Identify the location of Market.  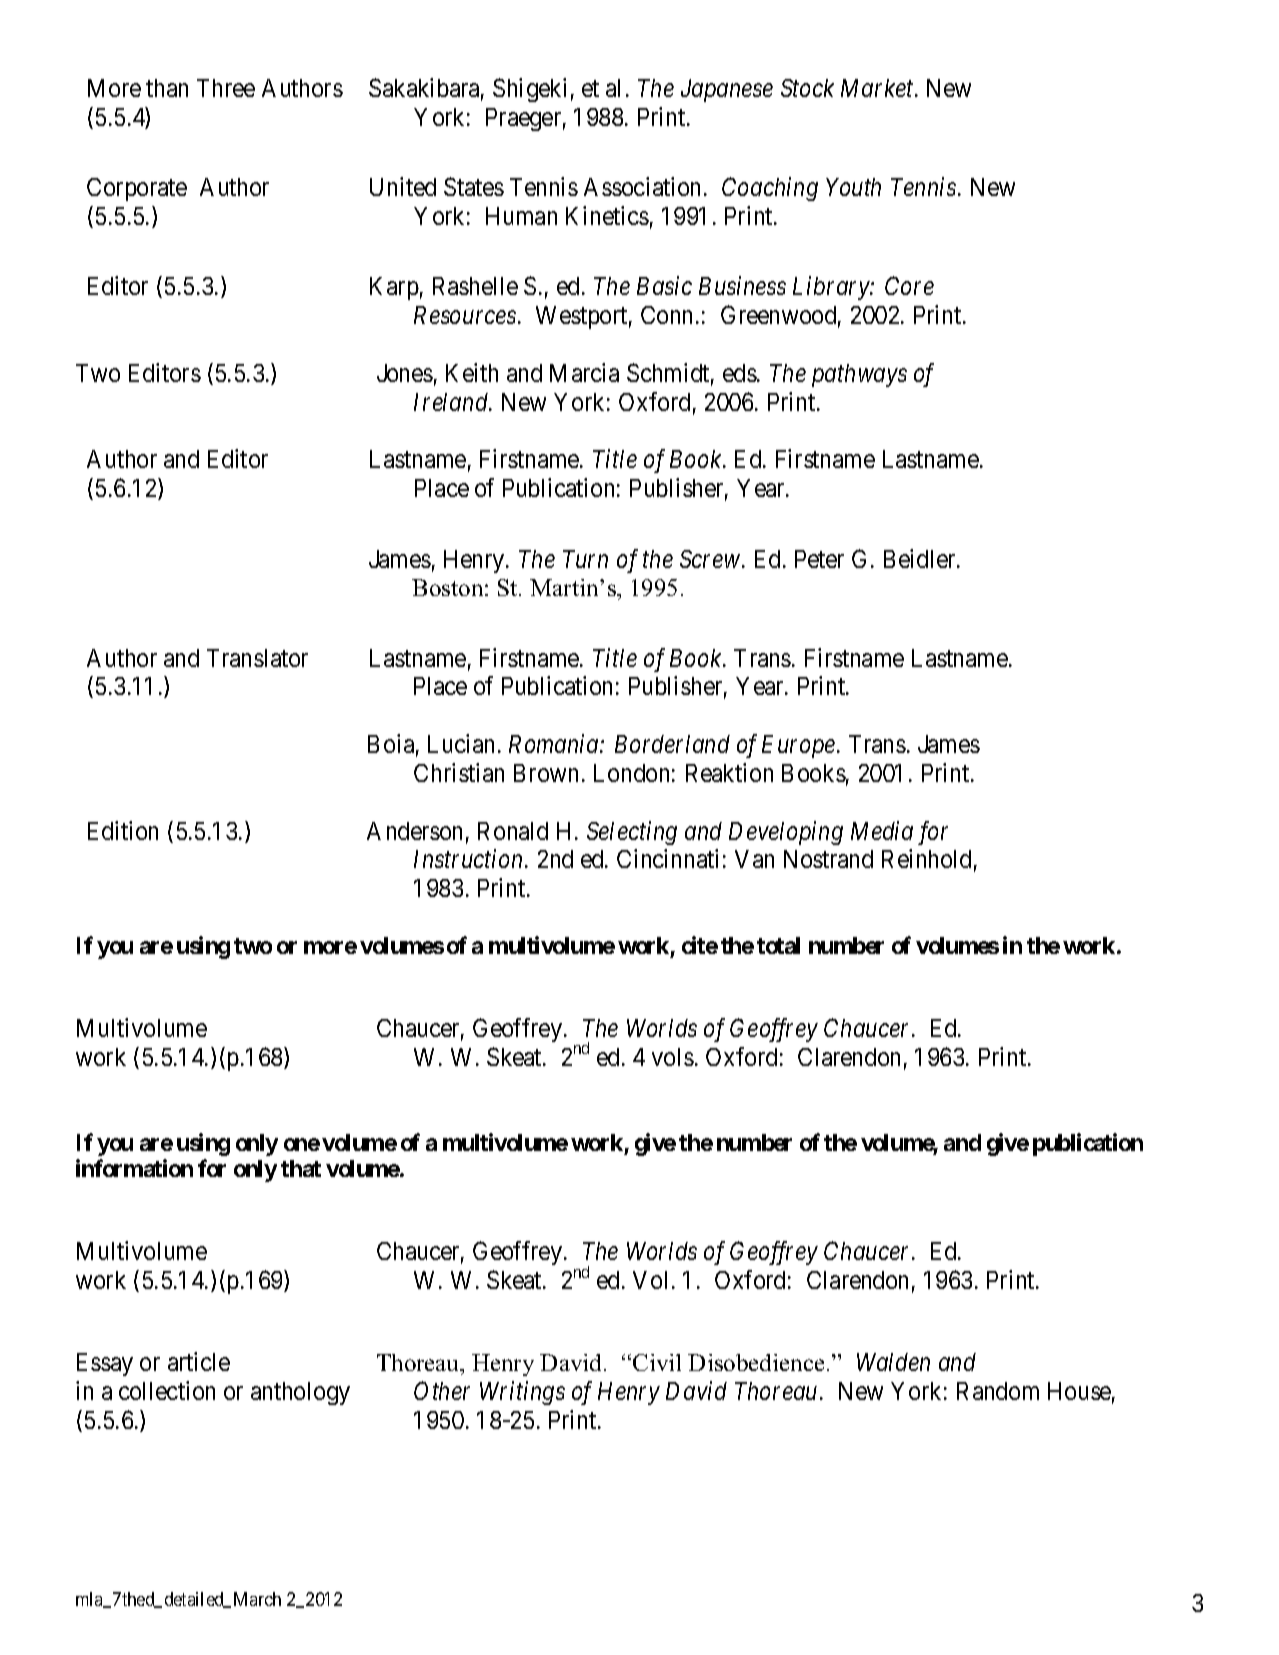
(878, 88).
